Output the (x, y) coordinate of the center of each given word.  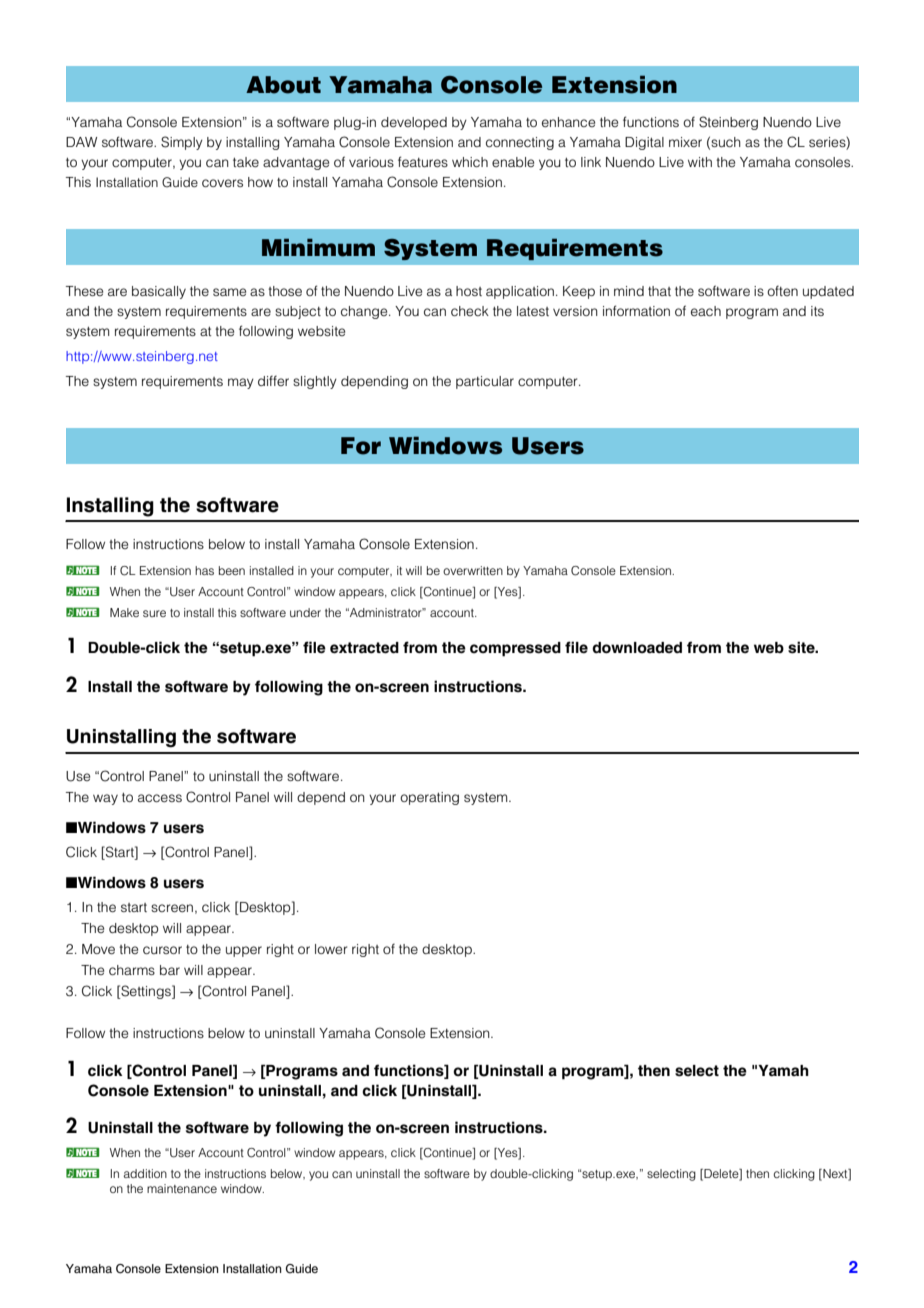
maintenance (182, 1188)
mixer (685, 142)
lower (331, 949)
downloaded (637, 648)
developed (414, 123)
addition (145, 1173)
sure (154, 613)
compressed (515, 649)
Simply (182, 143)
